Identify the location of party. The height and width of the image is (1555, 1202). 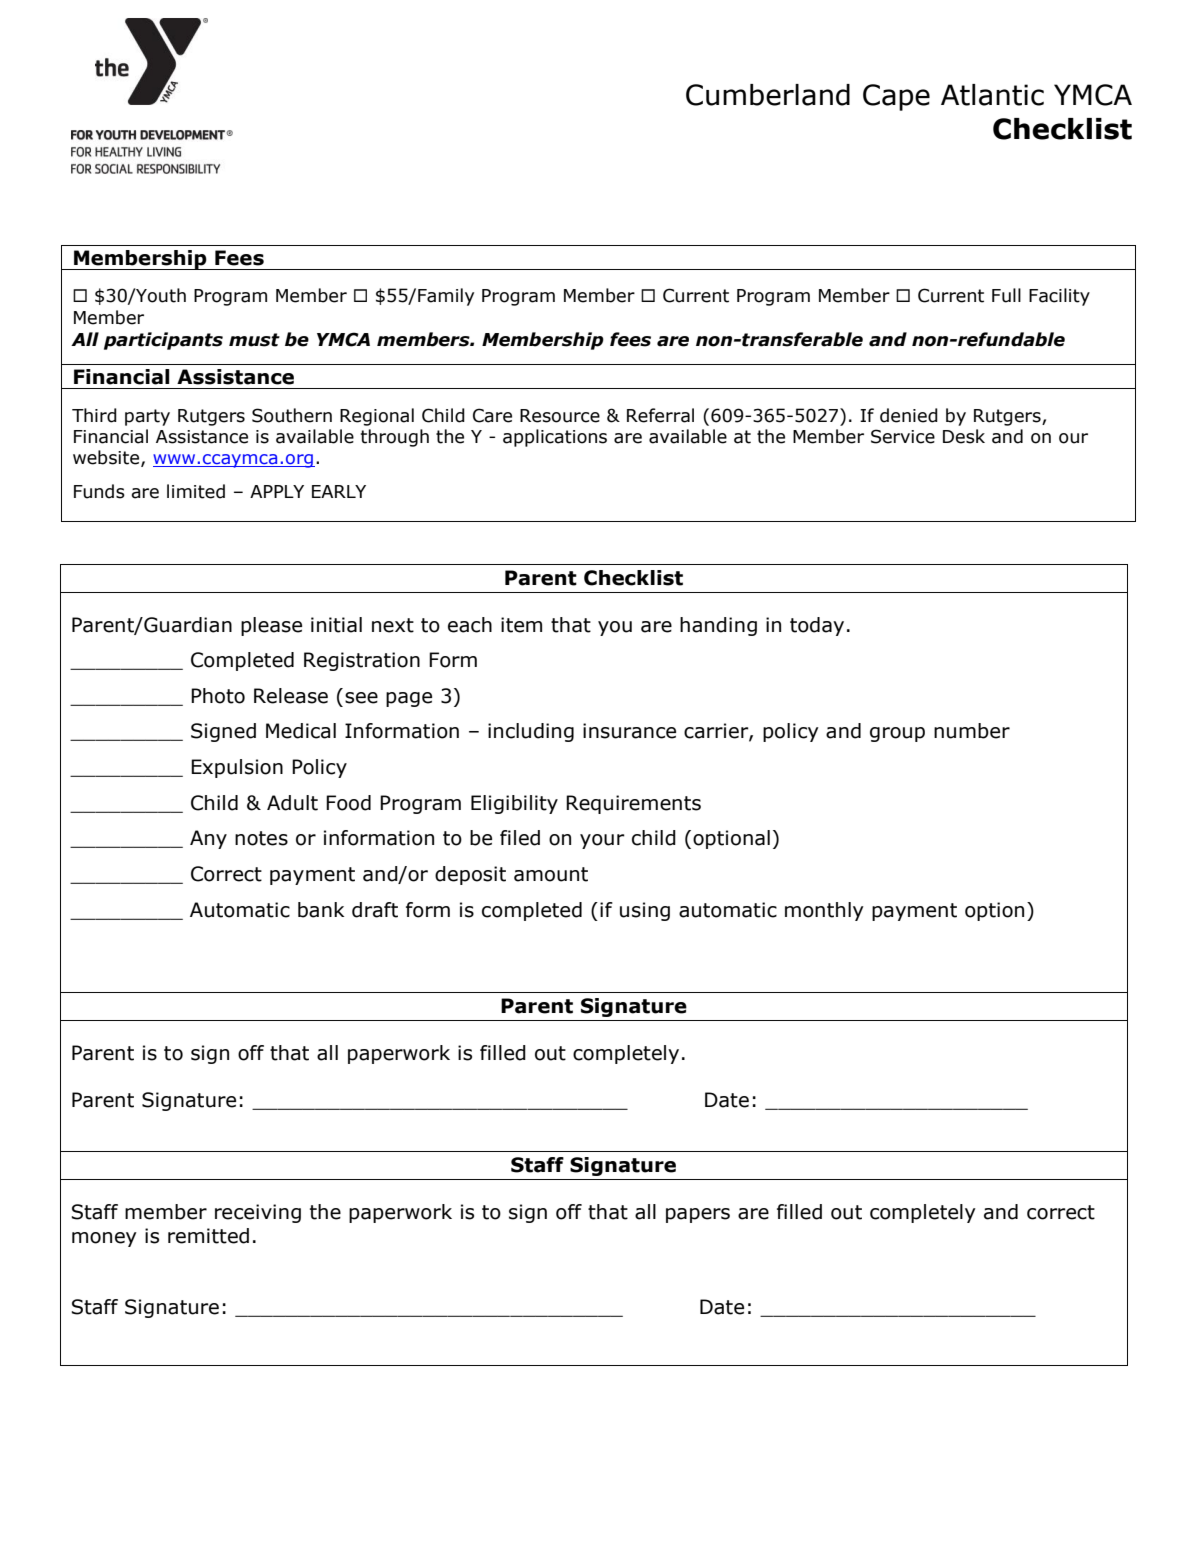
(147, 417).
